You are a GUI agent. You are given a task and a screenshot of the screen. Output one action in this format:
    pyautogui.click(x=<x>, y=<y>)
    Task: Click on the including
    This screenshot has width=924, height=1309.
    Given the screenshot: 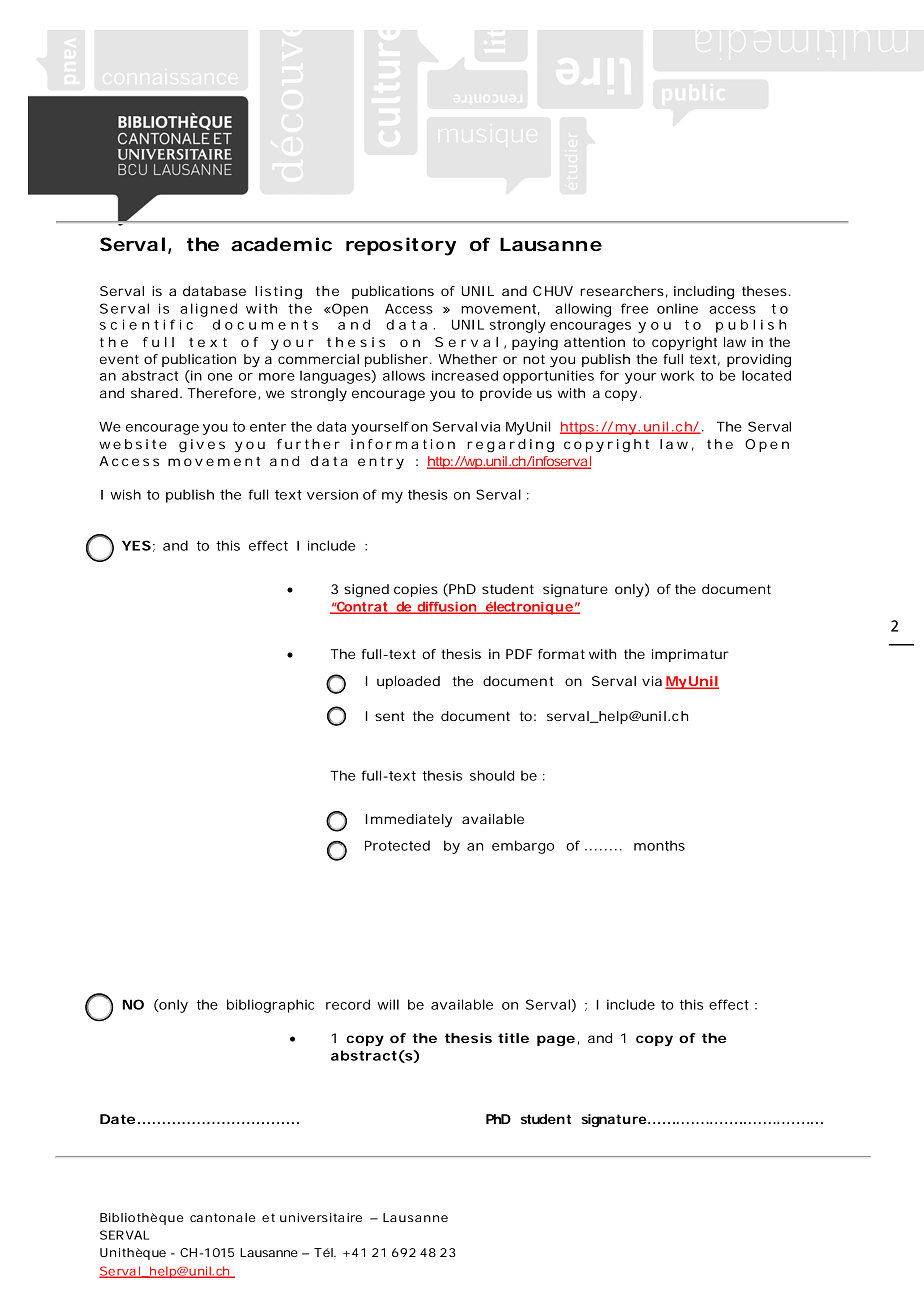 What is the action you would take?
    pyautogui.click(x=704, y=293)
